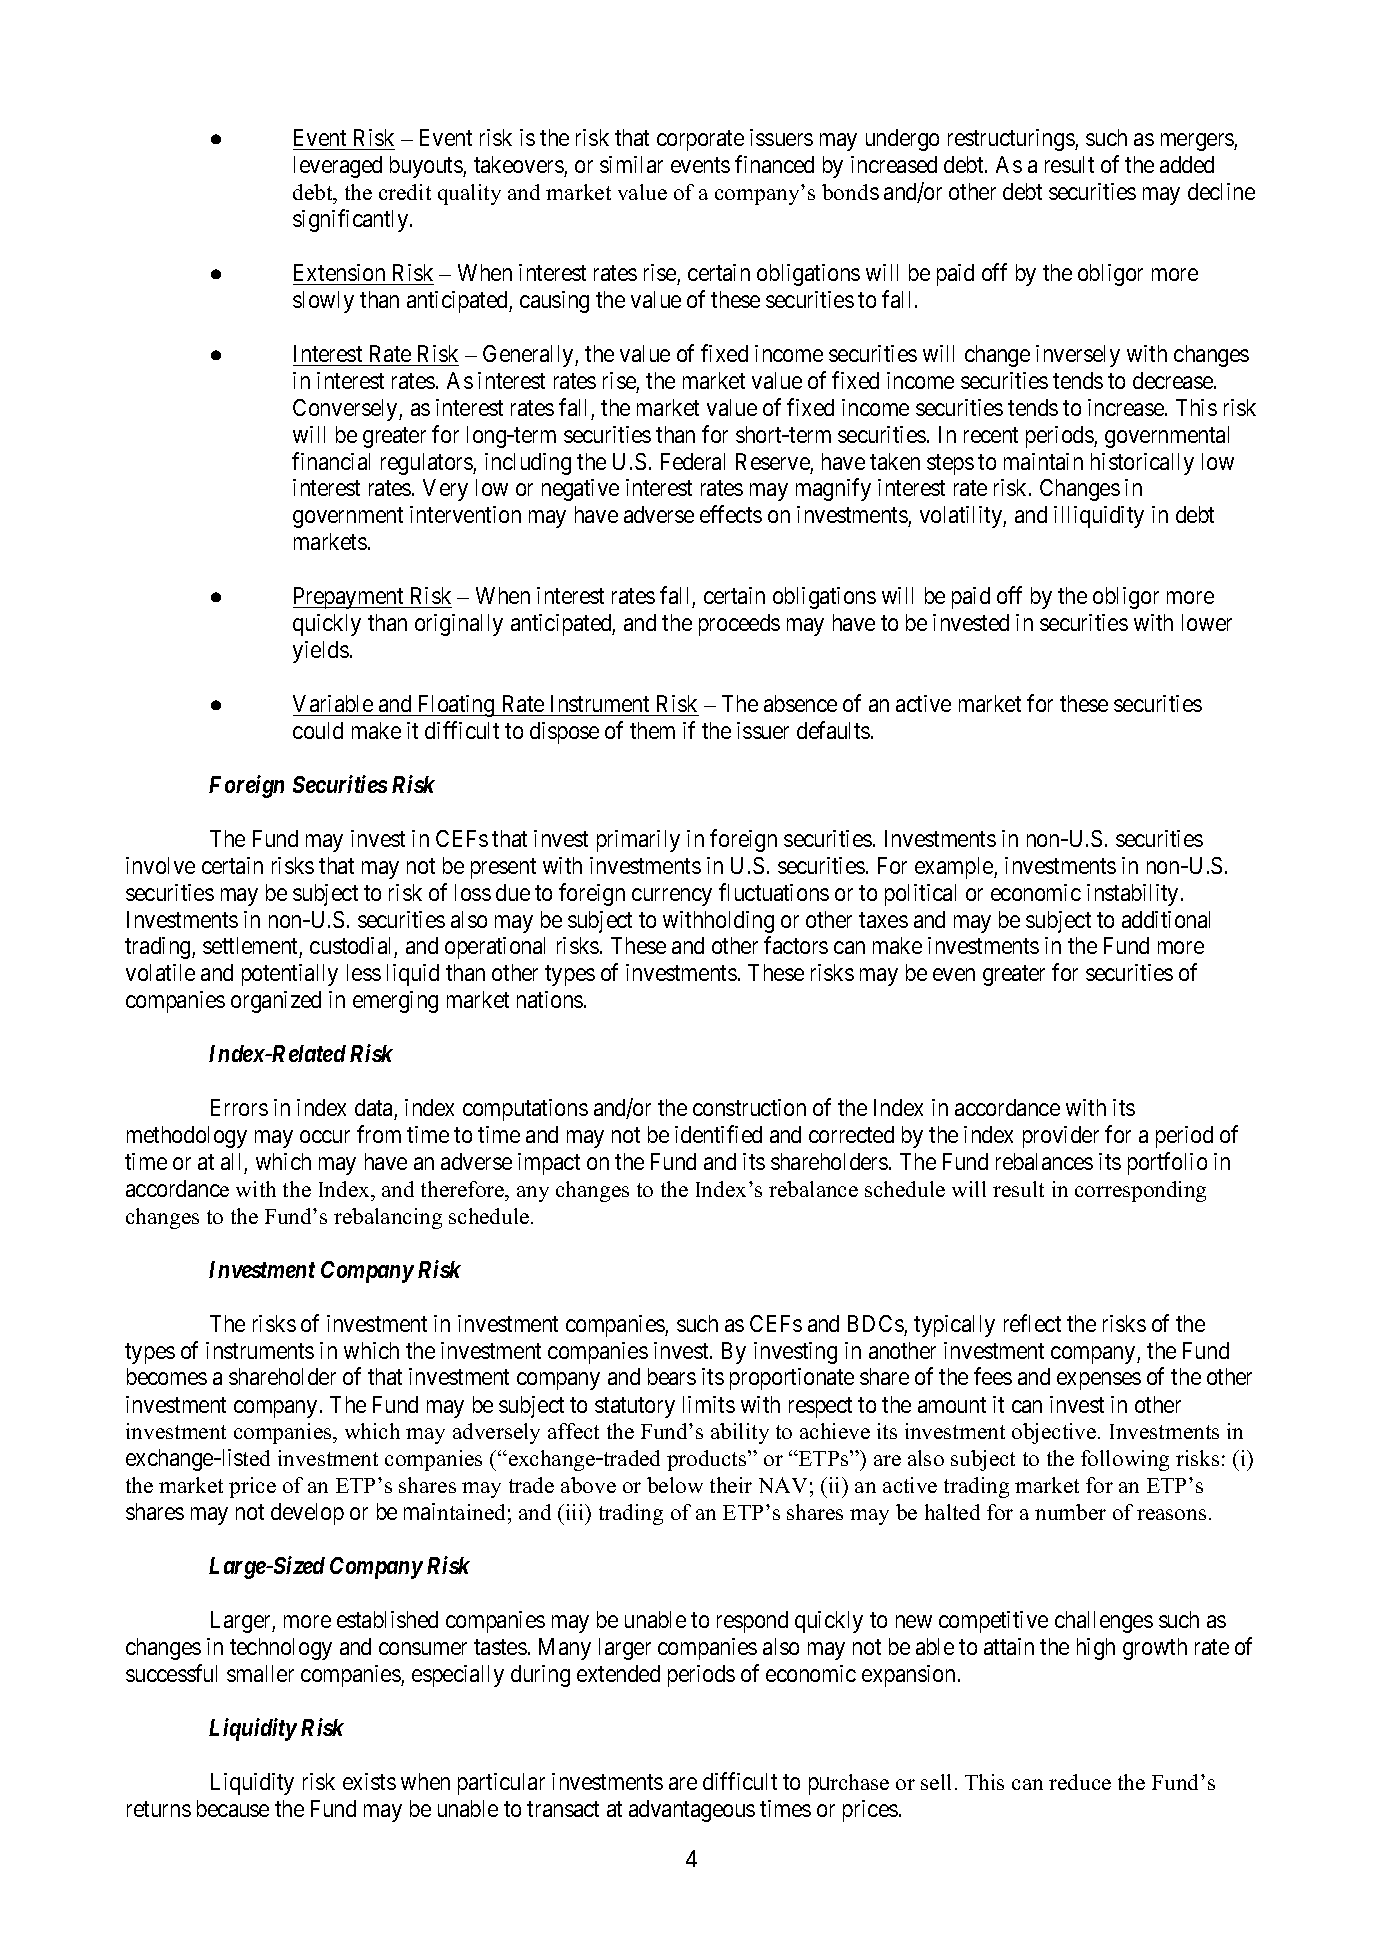 This screenshot has height=1956, width=1383. Describe the element at coordinates (233, 1808) in the screenshot. I see `because` at that location.
